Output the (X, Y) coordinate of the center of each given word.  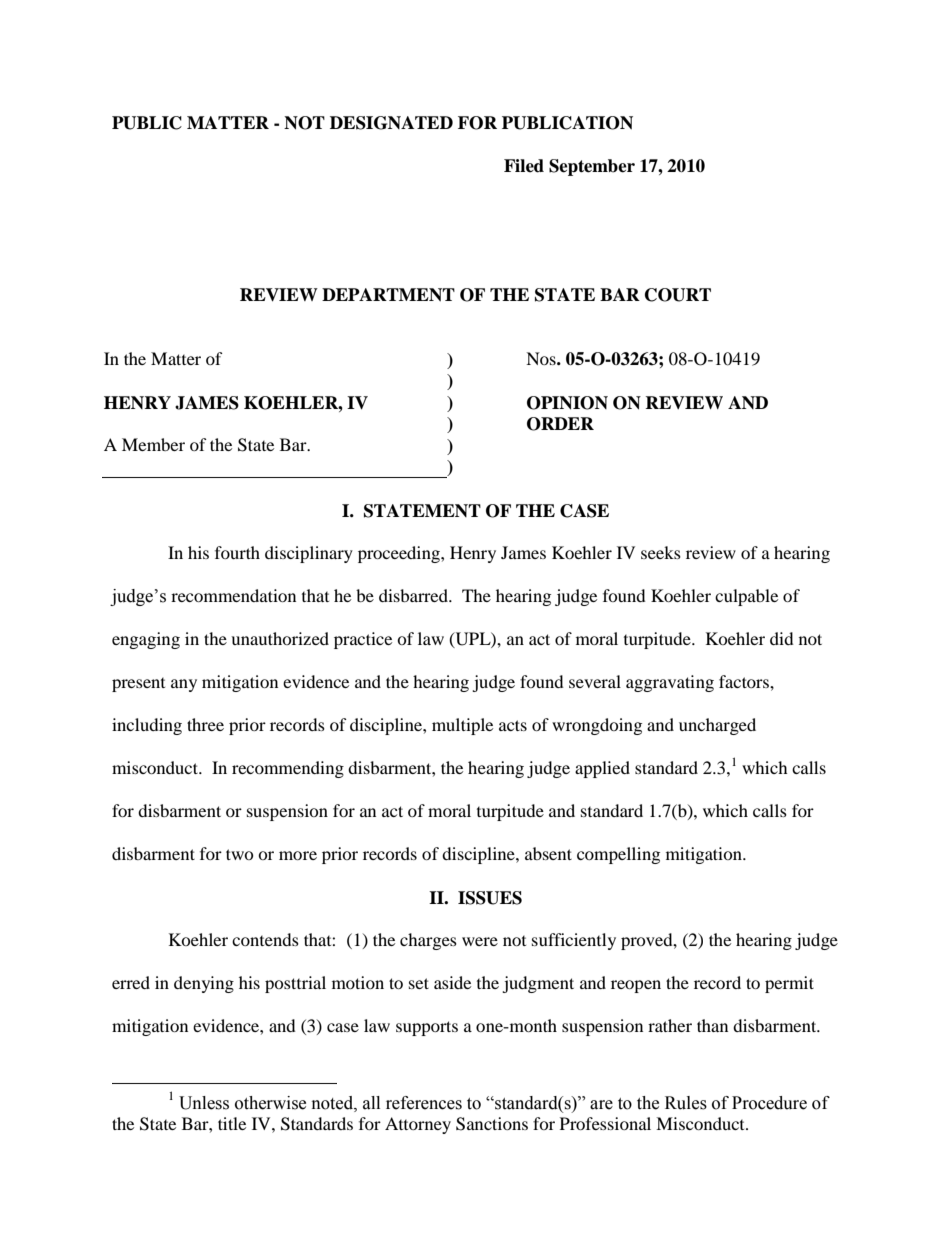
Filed (524, 166)
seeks (661, 552)
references (424, 1103)
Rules (686, 1103)
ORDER (560, 424)
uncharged (717, 726)
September (592, 167)
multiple (462, 726)
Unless (204, 1103)
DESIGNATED (391, 123)
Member (153, 444)
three (205, 724)
